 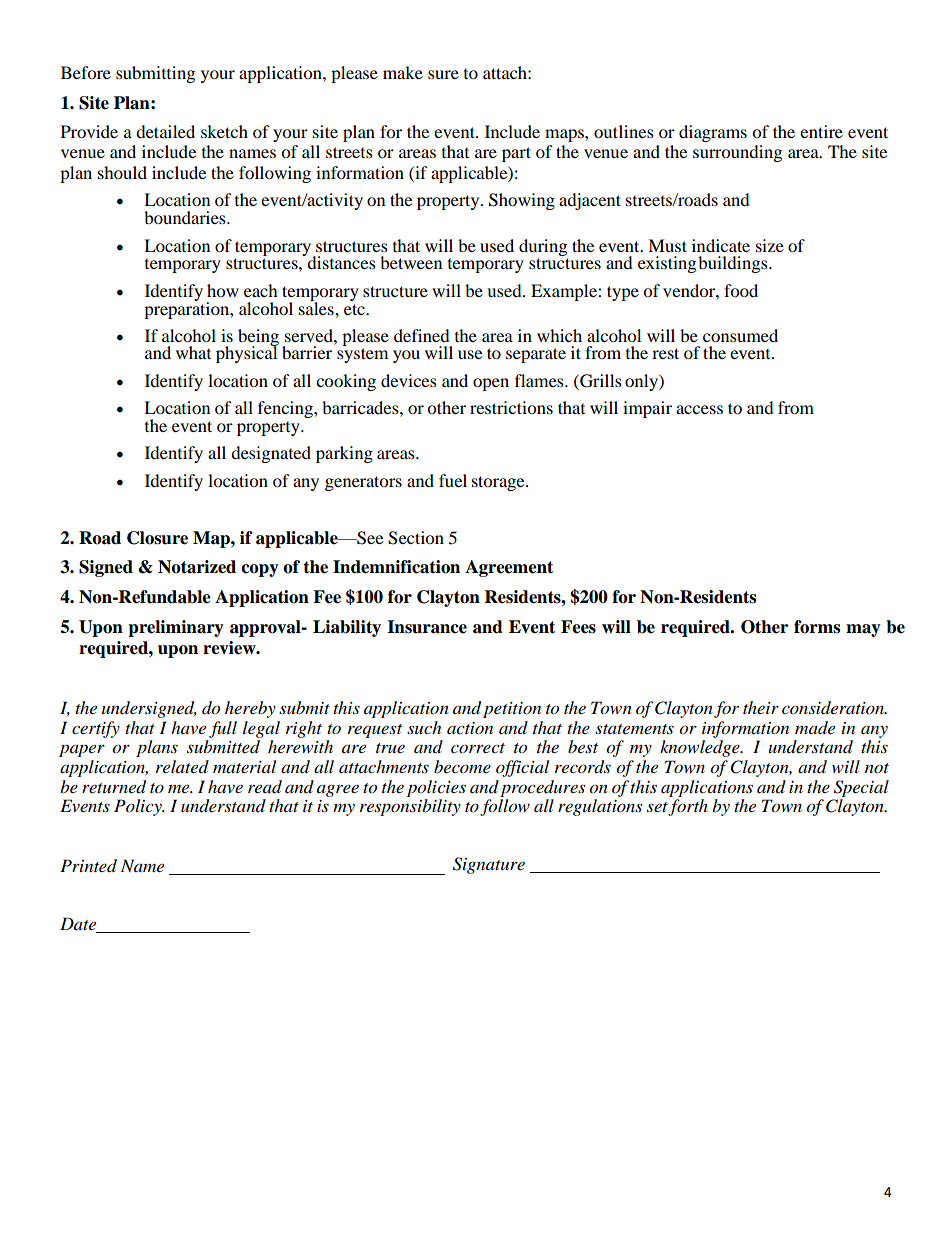 I want to click on Signature, so click(x=489, y=865).
